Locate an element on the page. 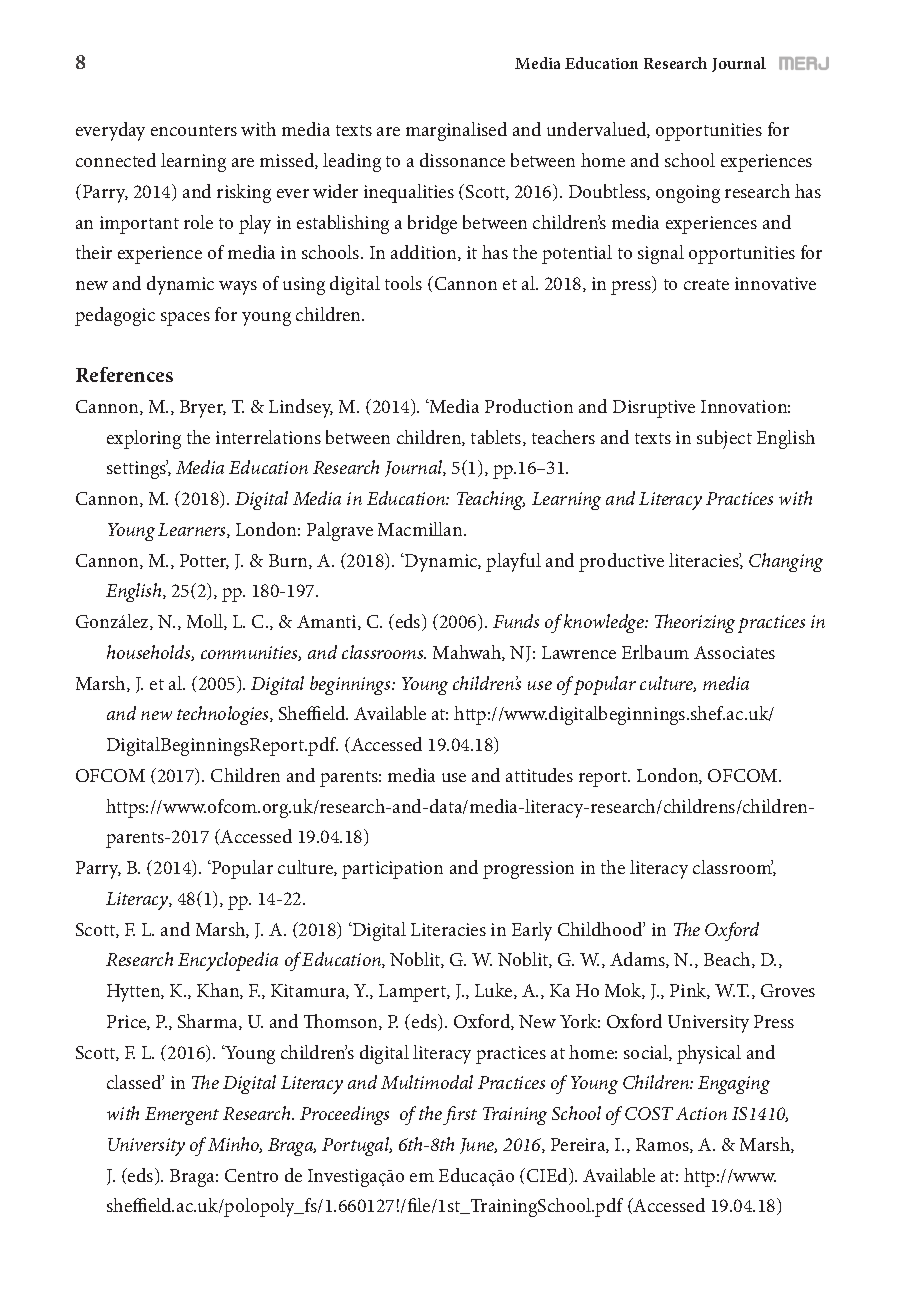 This document has height=1305, width=924. dissonance is located at coordinates (462, 160).
